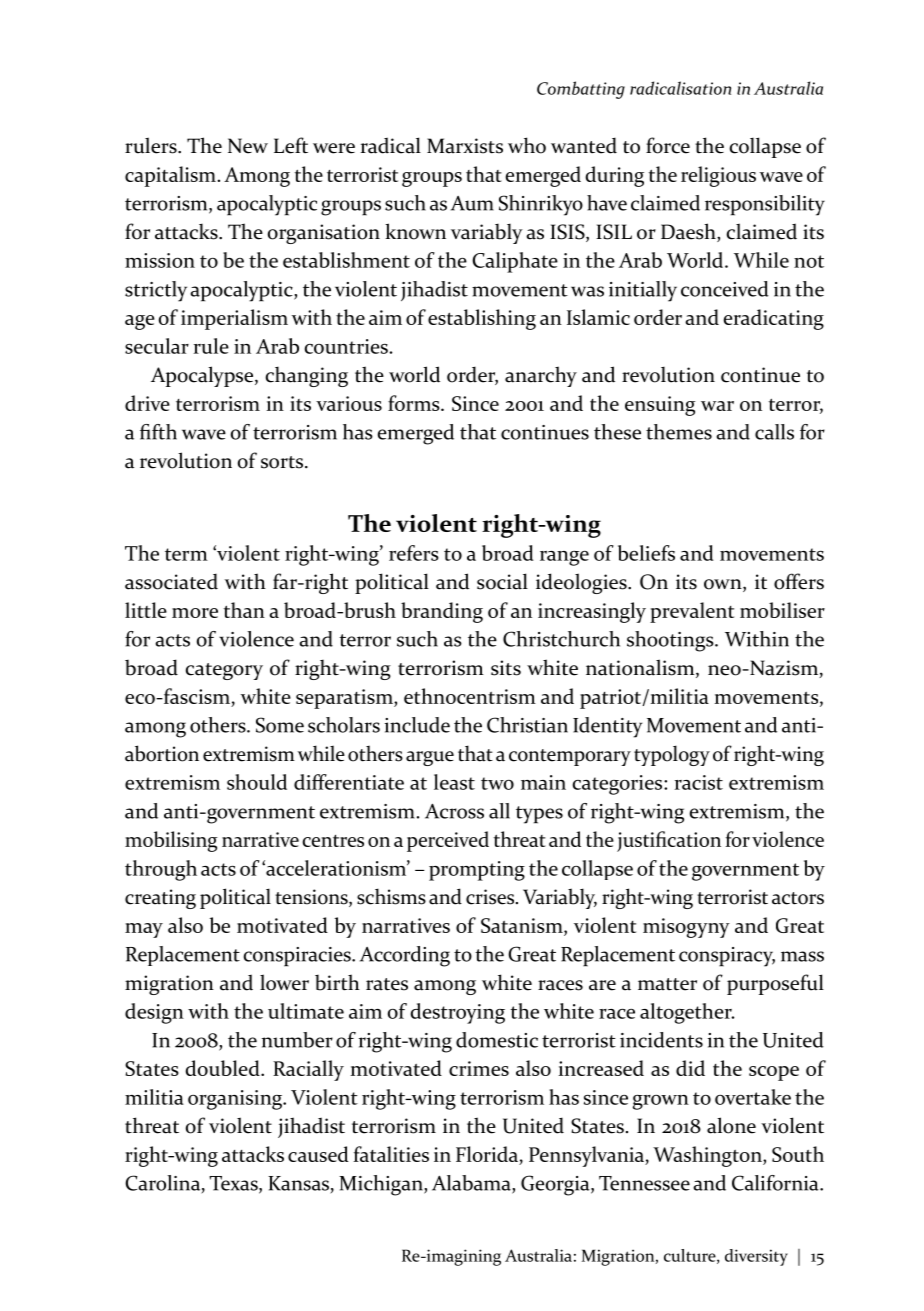 This image has width=924, height=1311. What do you see at coordinates (718, 176) in the image?
I see `religious` at bounding box center [718, 176].
